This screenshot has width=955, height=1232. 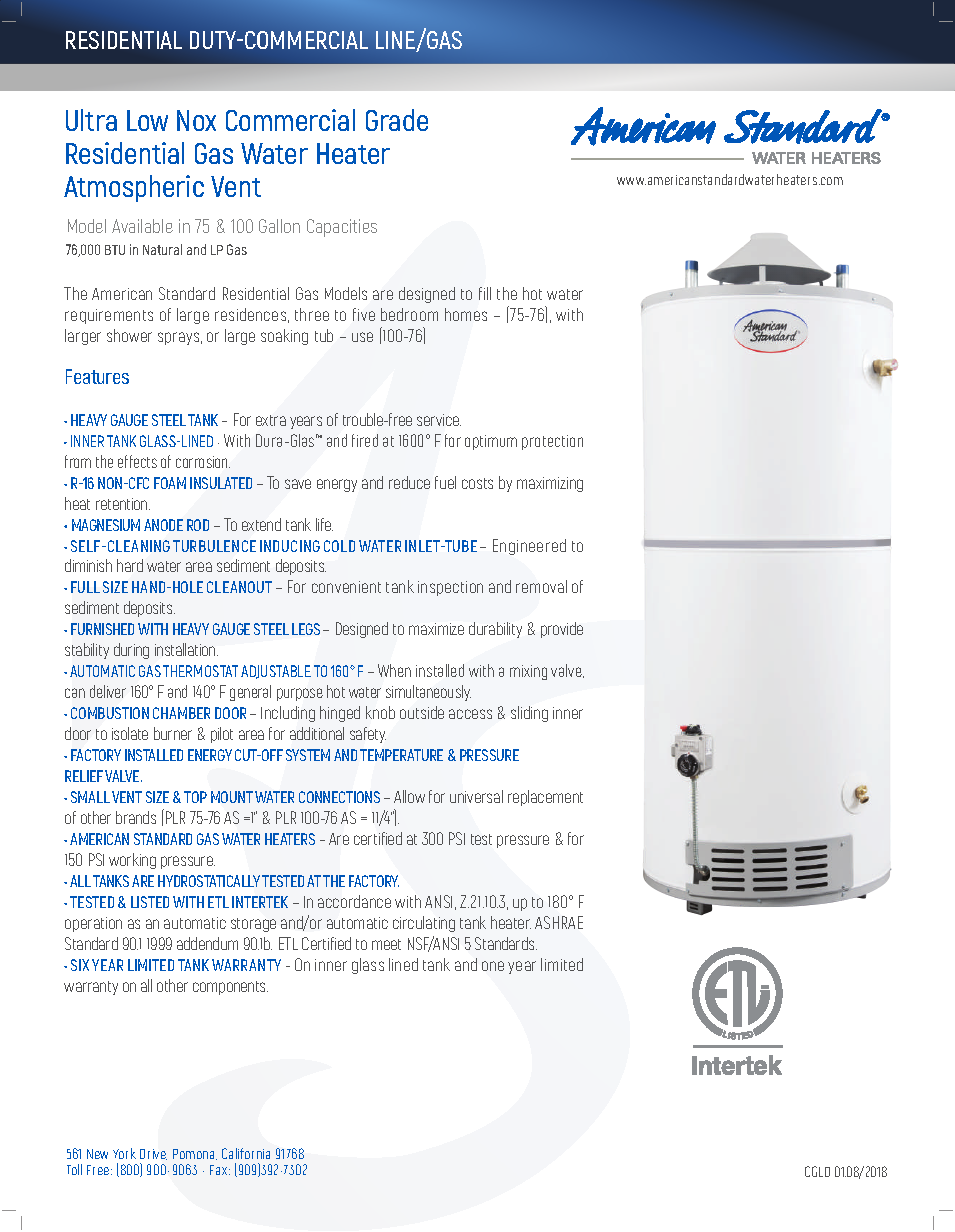 I want to click on Capacities, so click(x=342, y=228).
